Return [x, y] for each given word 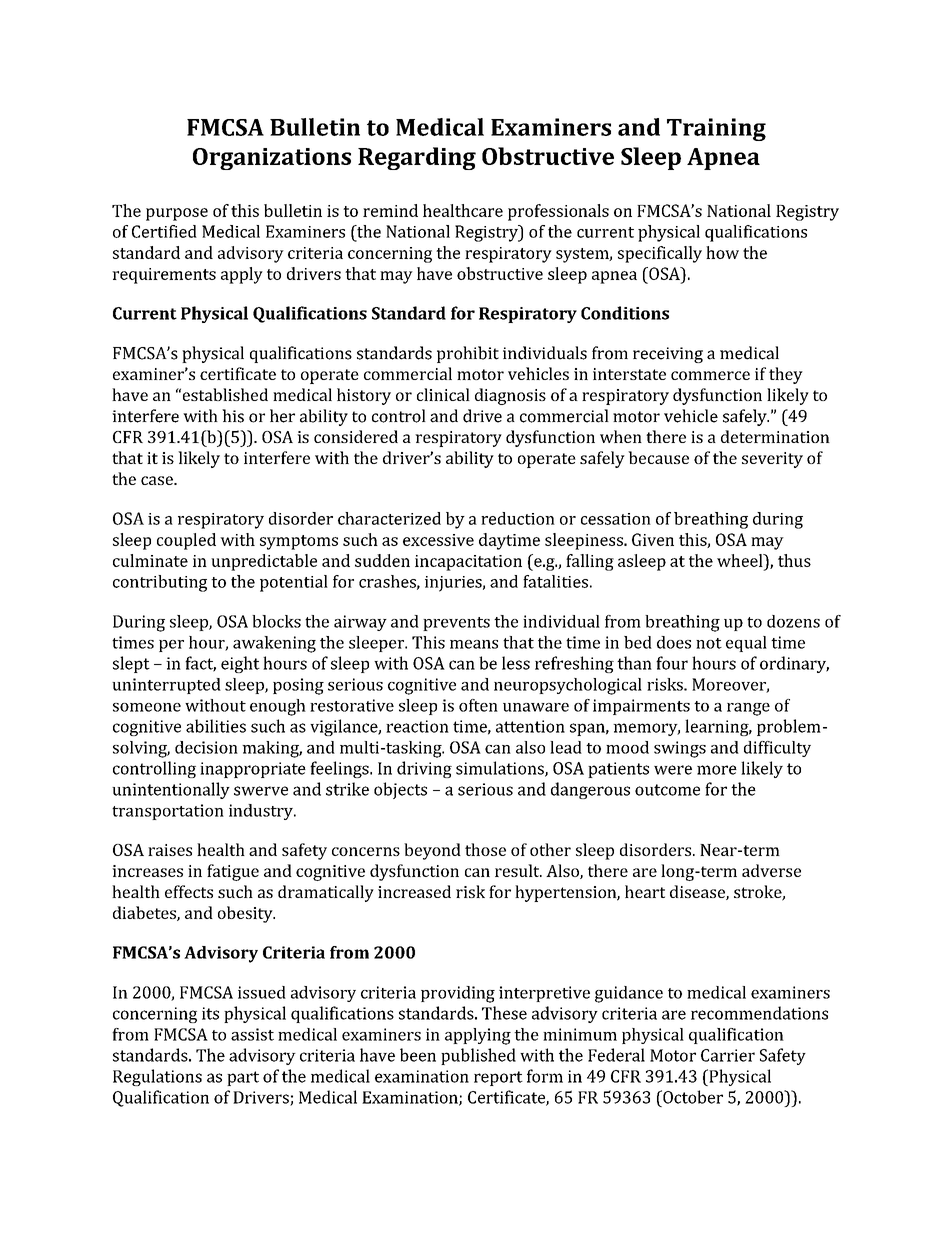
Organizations [272, 159]
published [478, 1056]
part [243, 1078]
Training [716, 129]
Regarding [417, 158]
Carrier [728, 1055]
